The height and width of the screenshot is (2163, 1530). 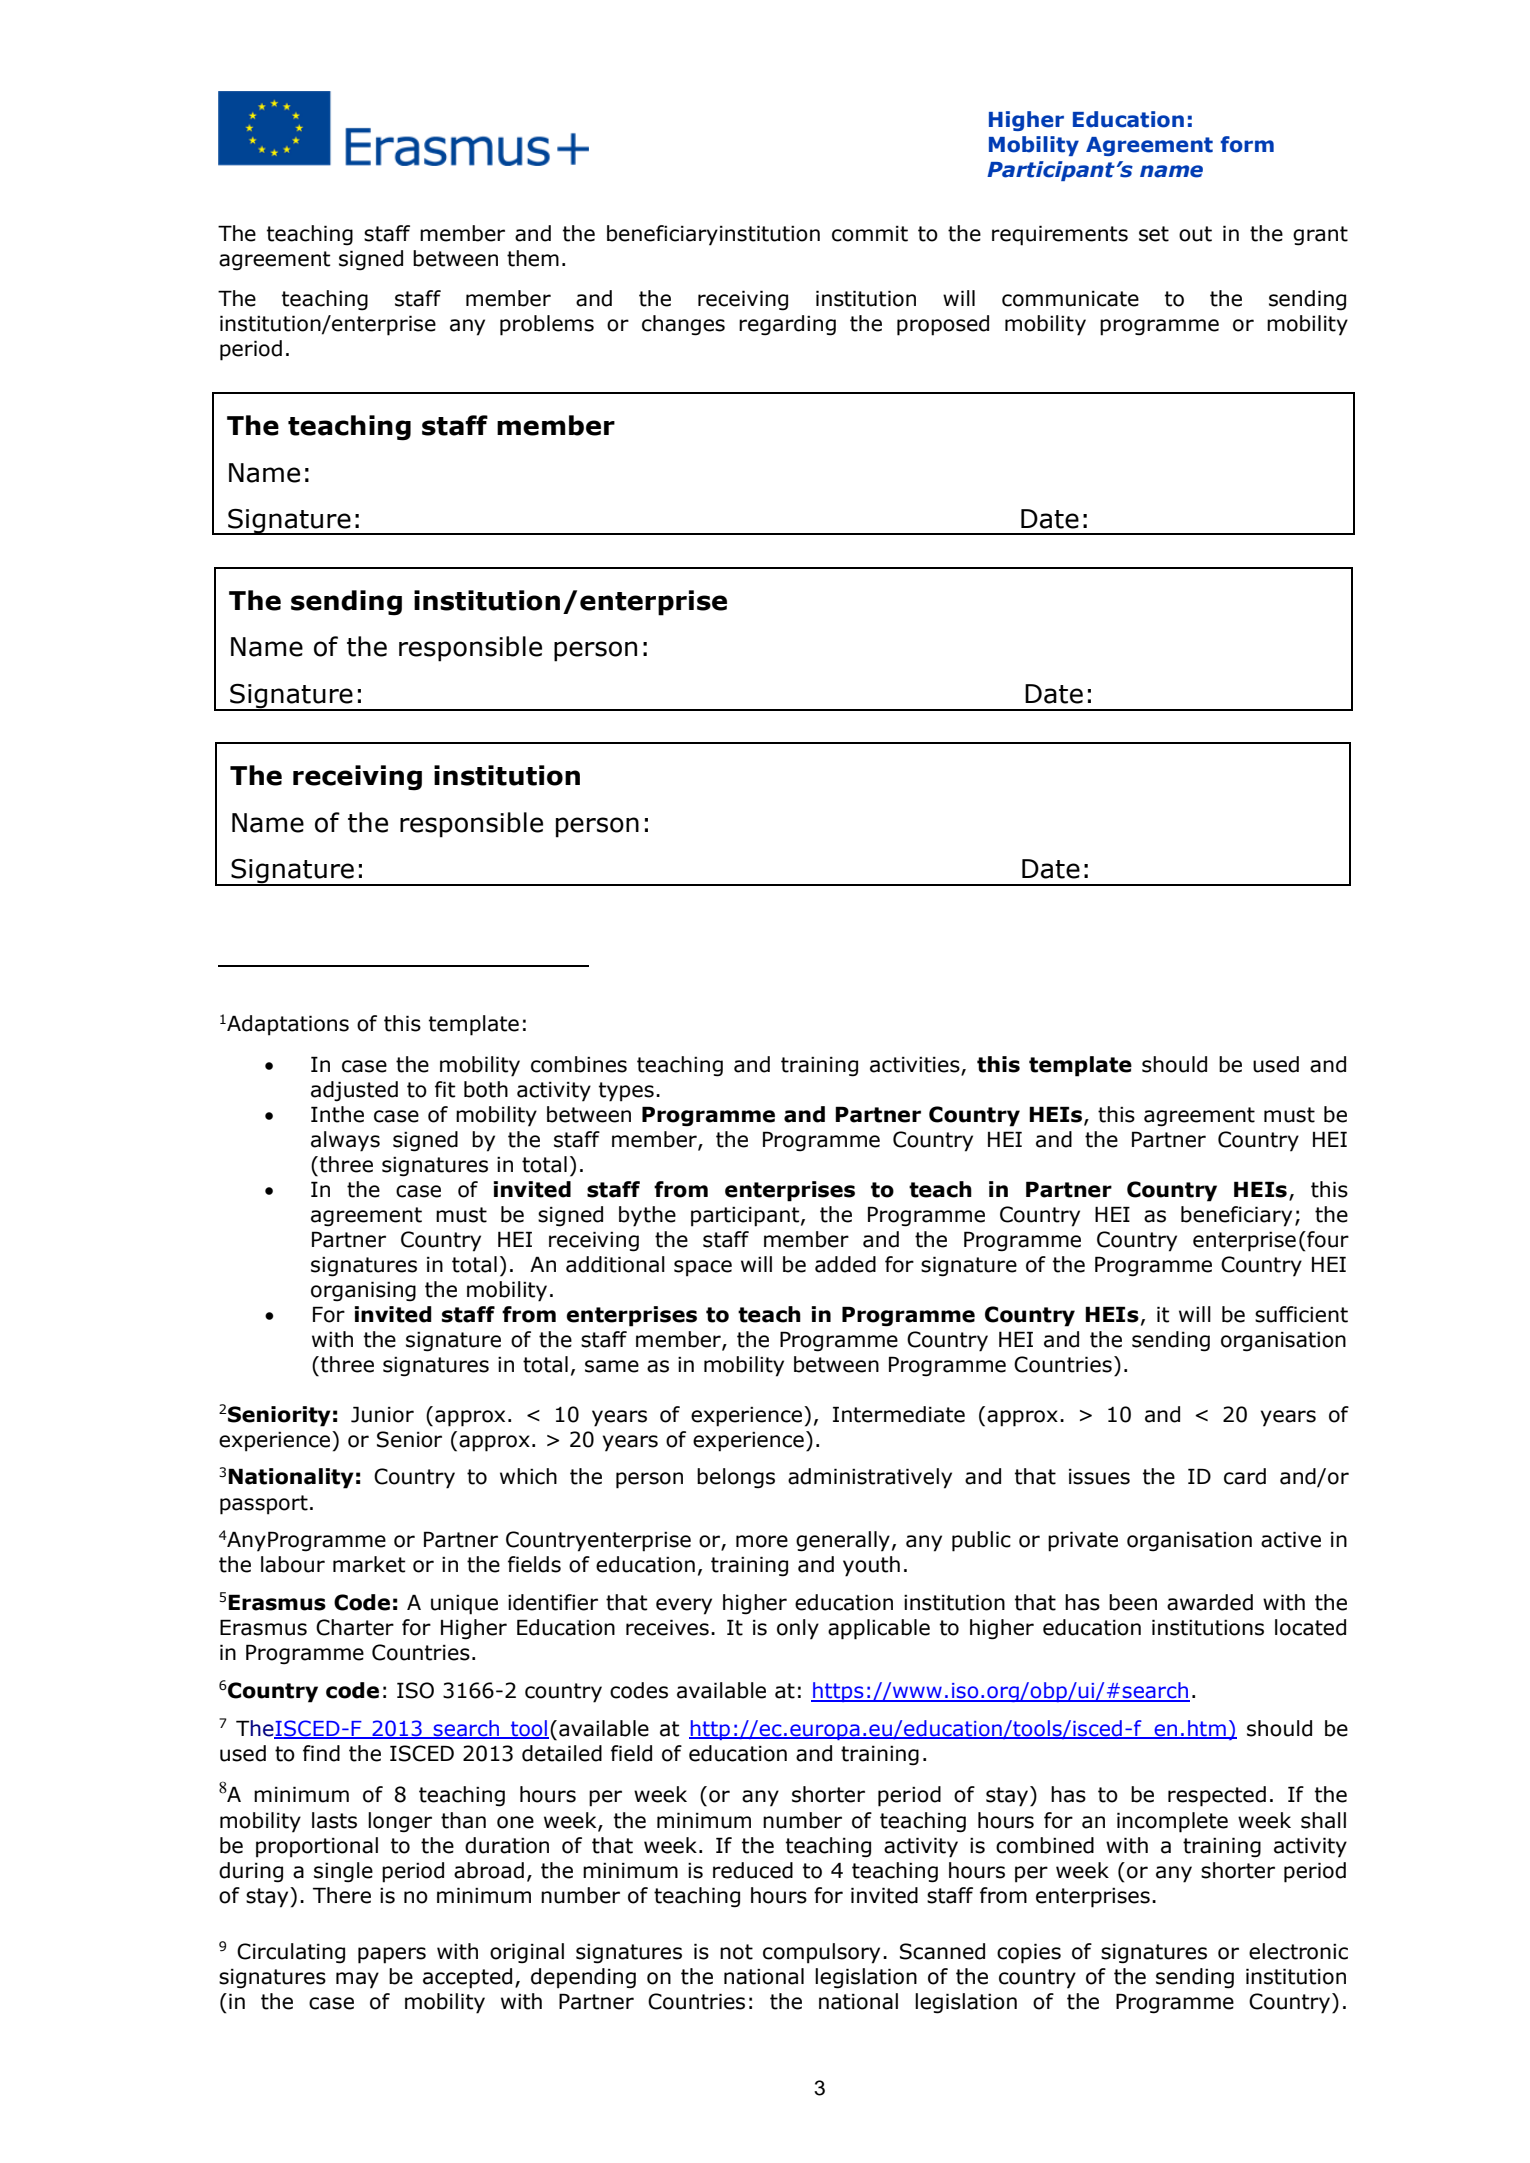 I want to click on problems, so click(x=547, y=325).
